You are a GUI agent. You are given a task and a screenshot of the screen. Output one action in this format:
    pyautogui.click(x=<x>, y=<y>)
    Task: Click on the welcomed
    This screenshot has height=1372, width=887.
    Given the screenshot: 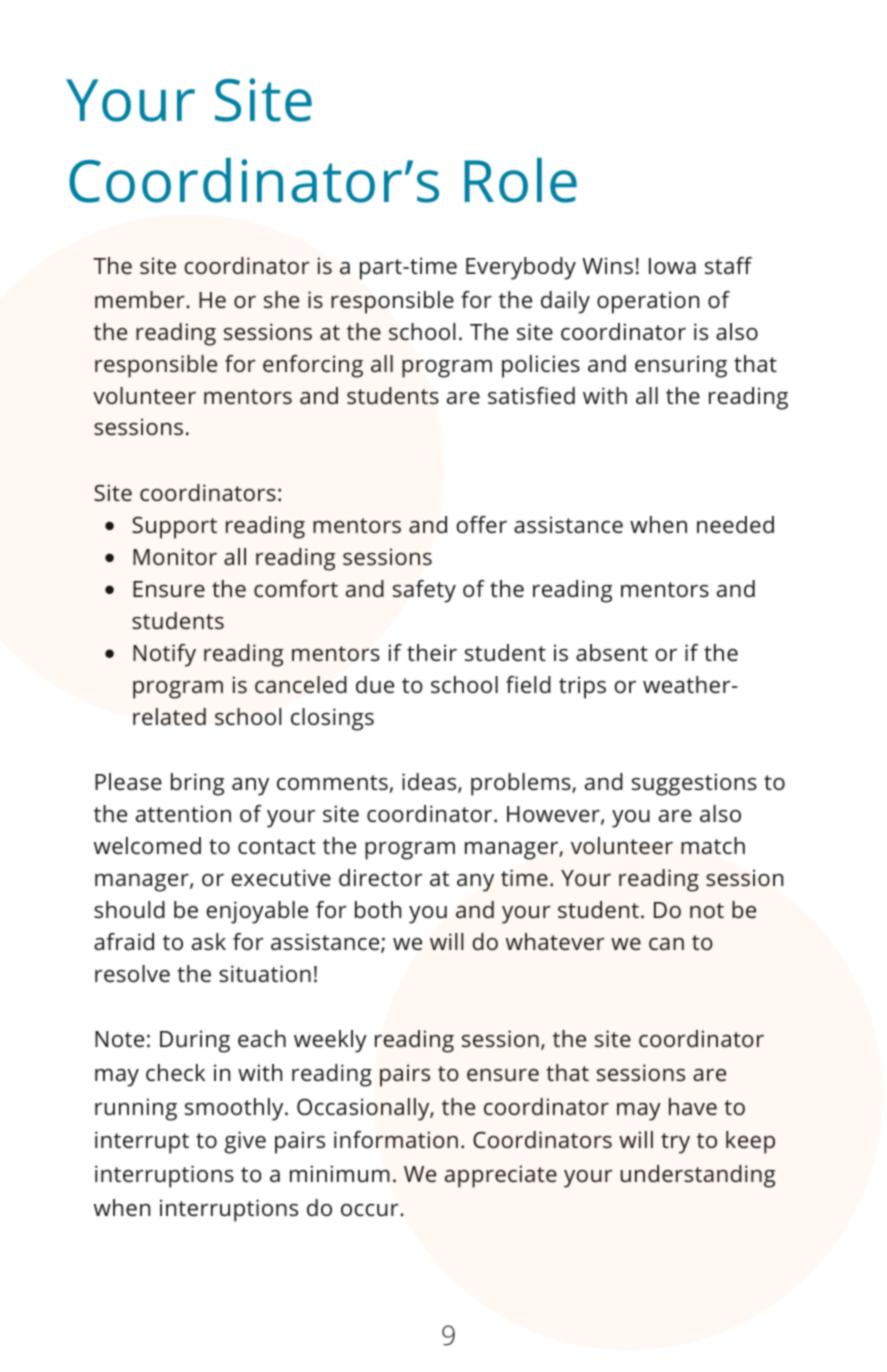 What is the action you would take?
    pyautogui.click(x=147, y=845)
